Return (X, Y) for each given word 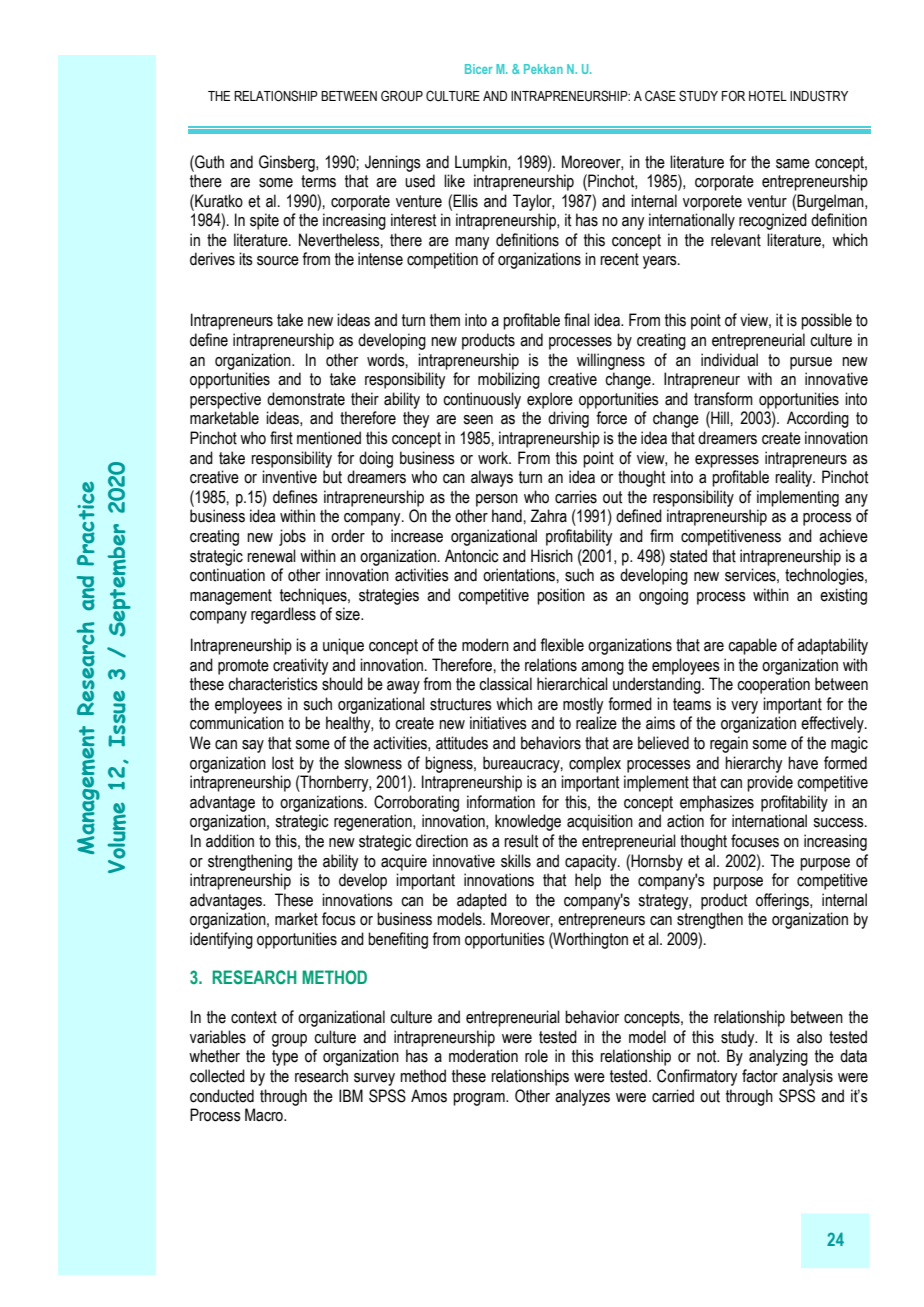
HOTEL (768, 96)
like (454, 181)
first (281, 438)
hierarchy (753, 764)
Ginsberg (288, 163)
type (285, 1058)
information (501, 802)
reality (795, 478)
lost (283, 763)
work (494, 458)
